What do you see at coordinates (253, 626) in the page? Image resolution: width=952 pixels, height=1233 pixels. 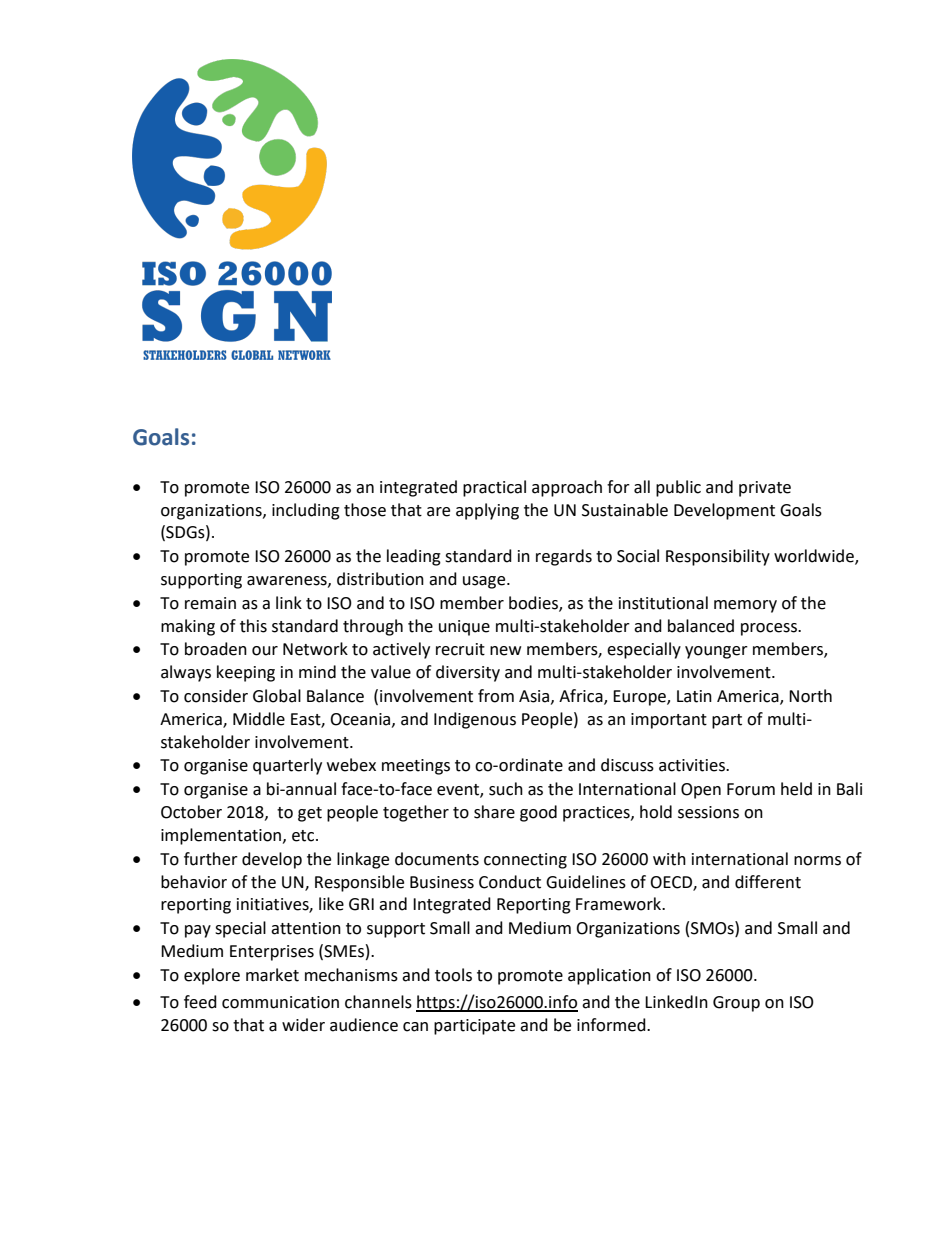 I see `this` at bounding box center [253, 626].
